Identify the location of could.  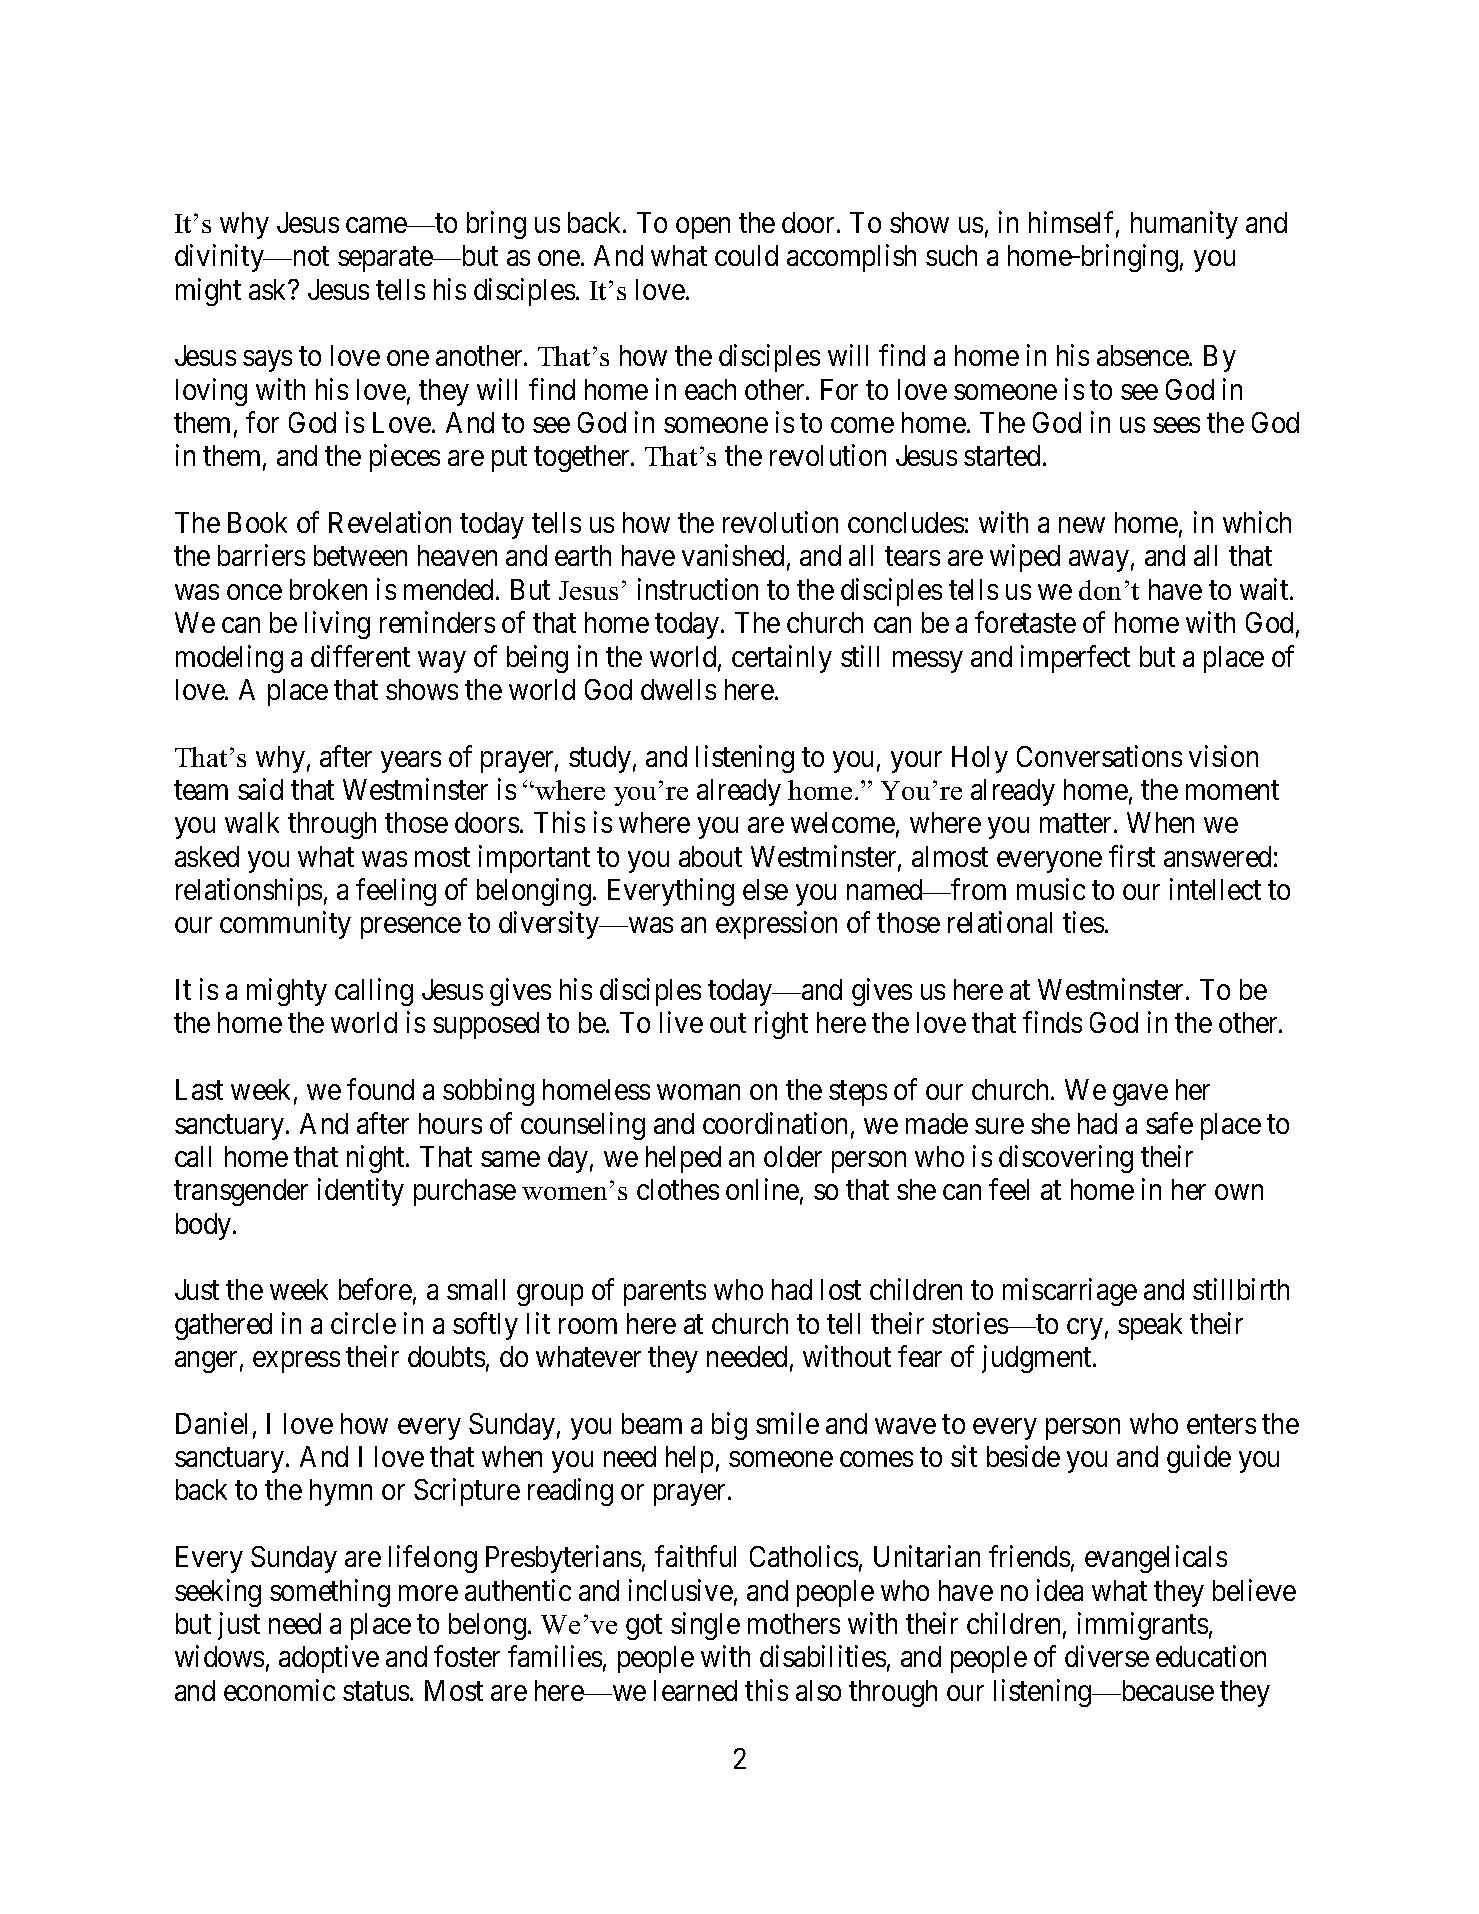
(746, 255).
